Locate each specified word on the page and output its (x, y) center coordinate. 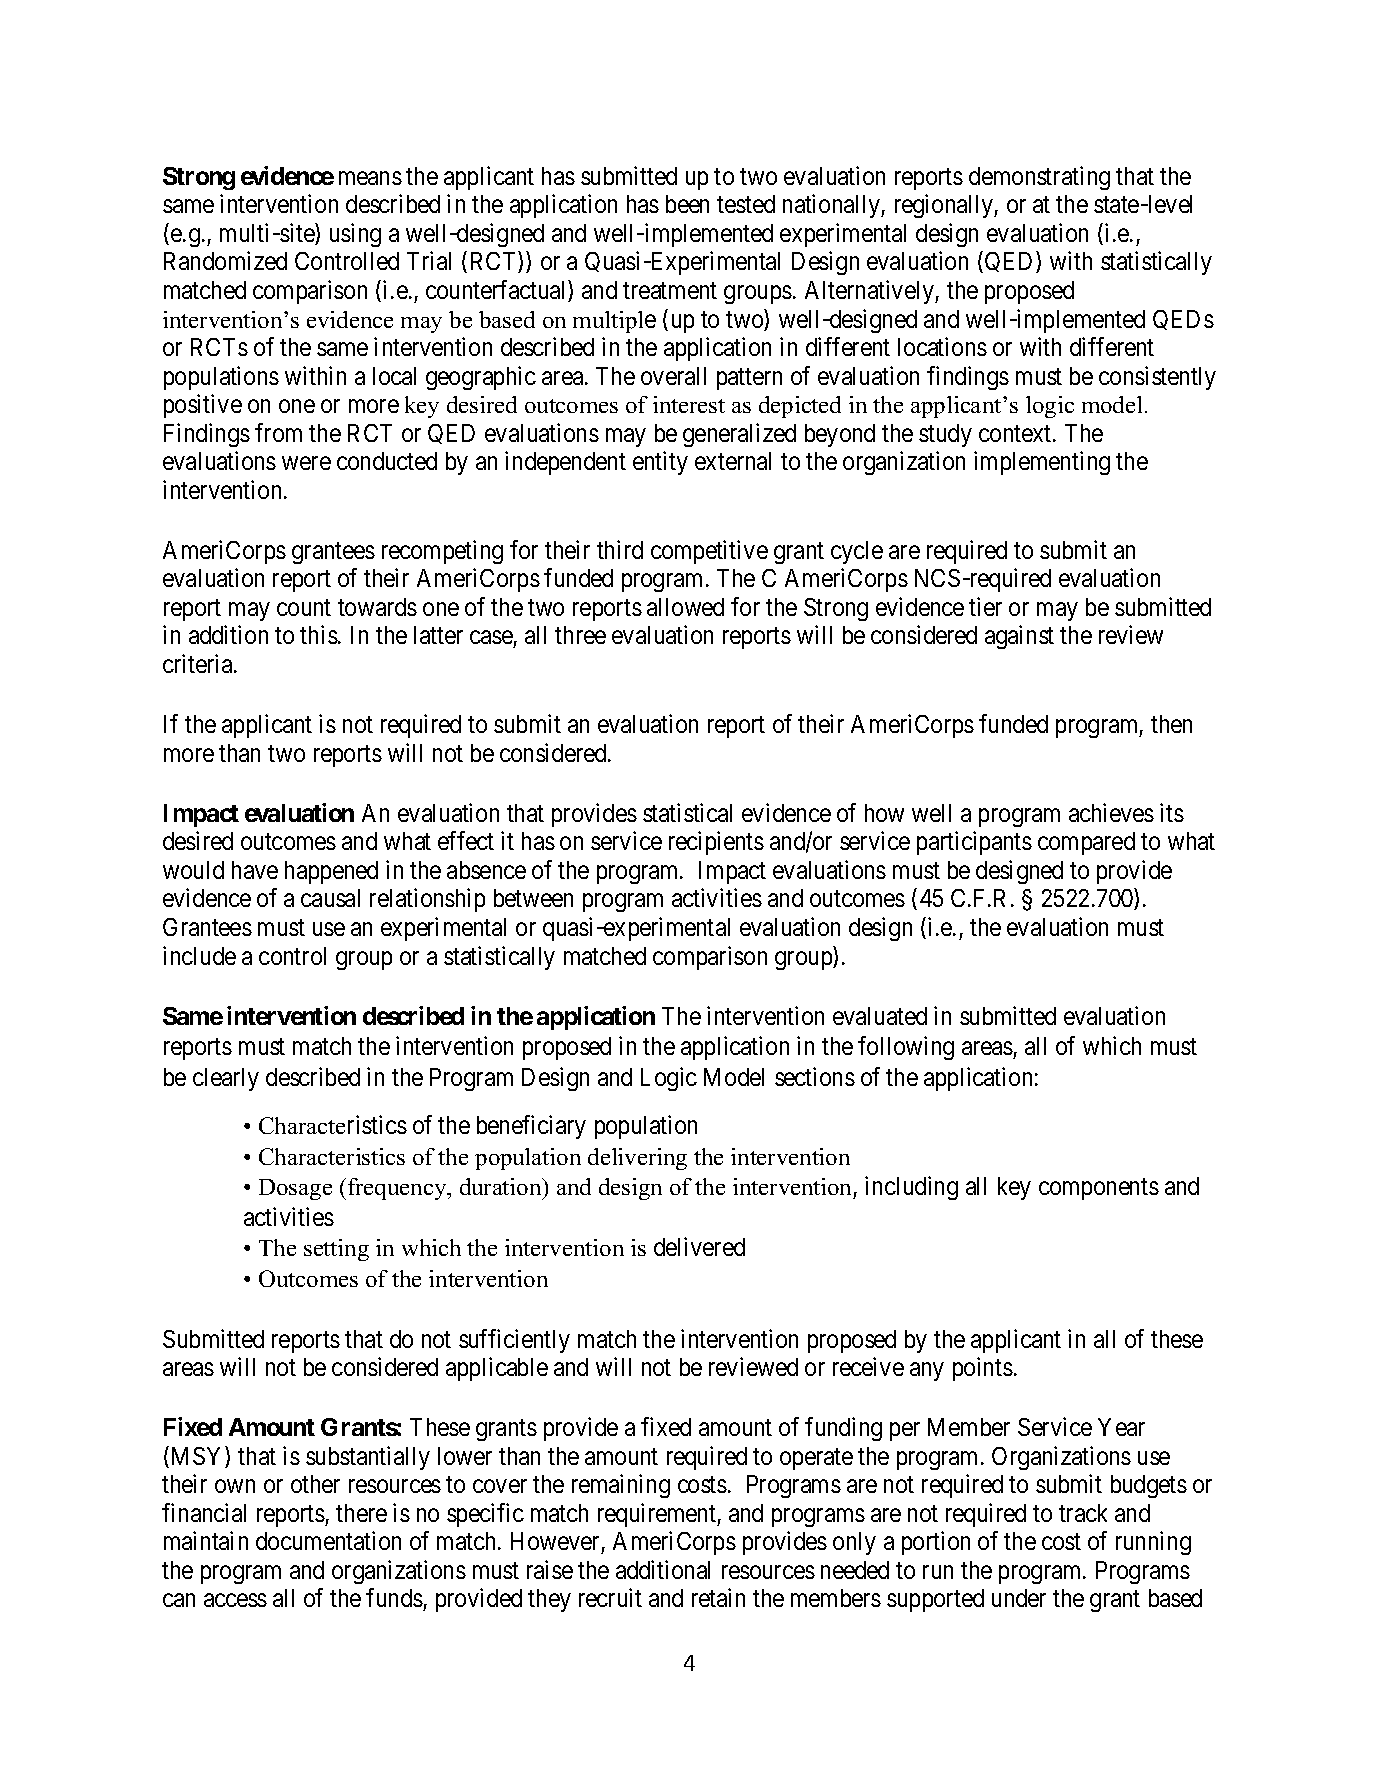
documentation (328, 1540)
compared (1086, 843)
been (687, 204)
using (355, 235)
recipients (716, 843)
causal (330, 898)
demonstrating (1039, 178)
